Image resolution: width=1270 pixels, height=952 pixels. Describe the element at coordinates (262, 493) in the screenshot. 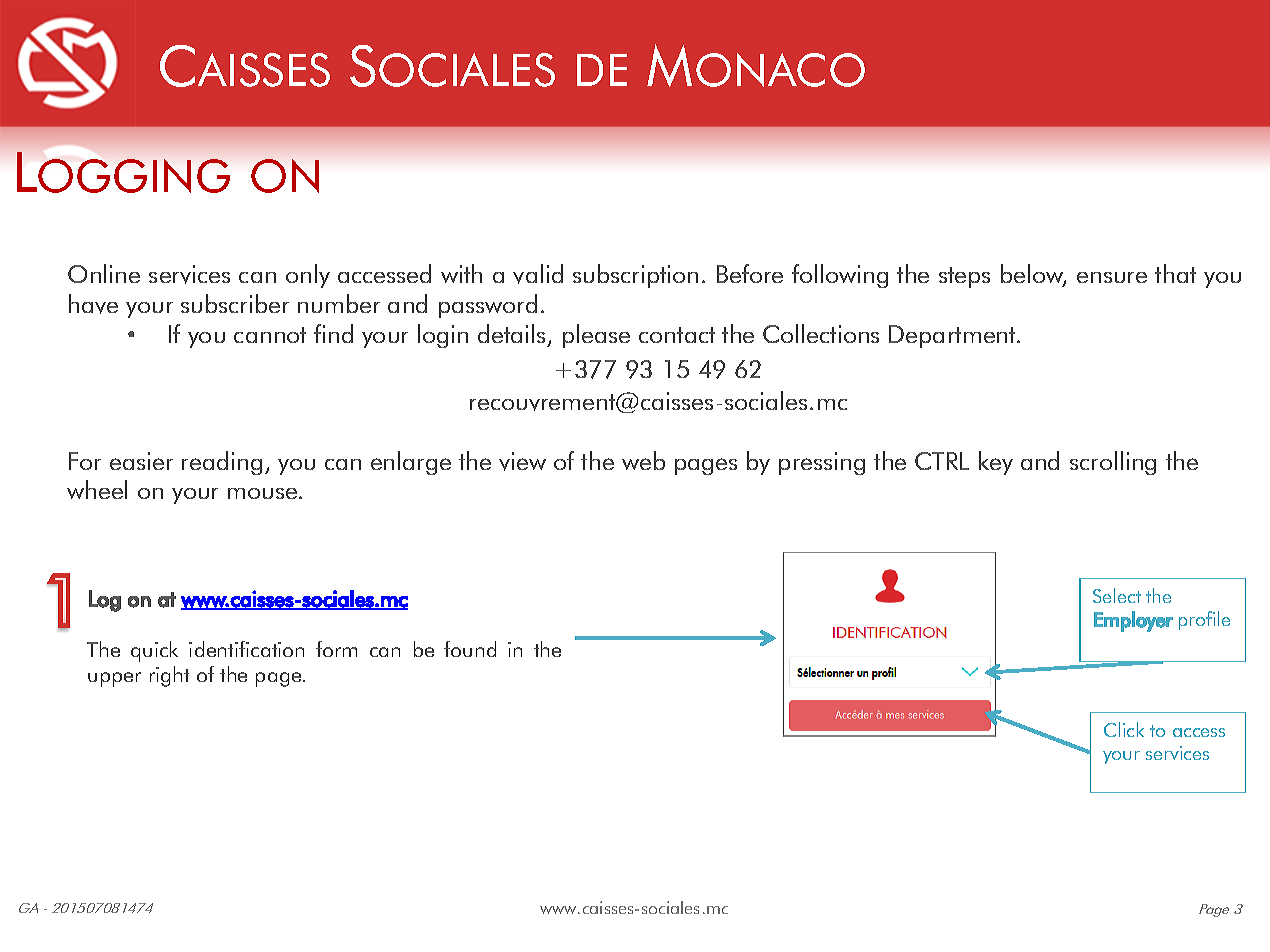

I see `mouse` at that location.
